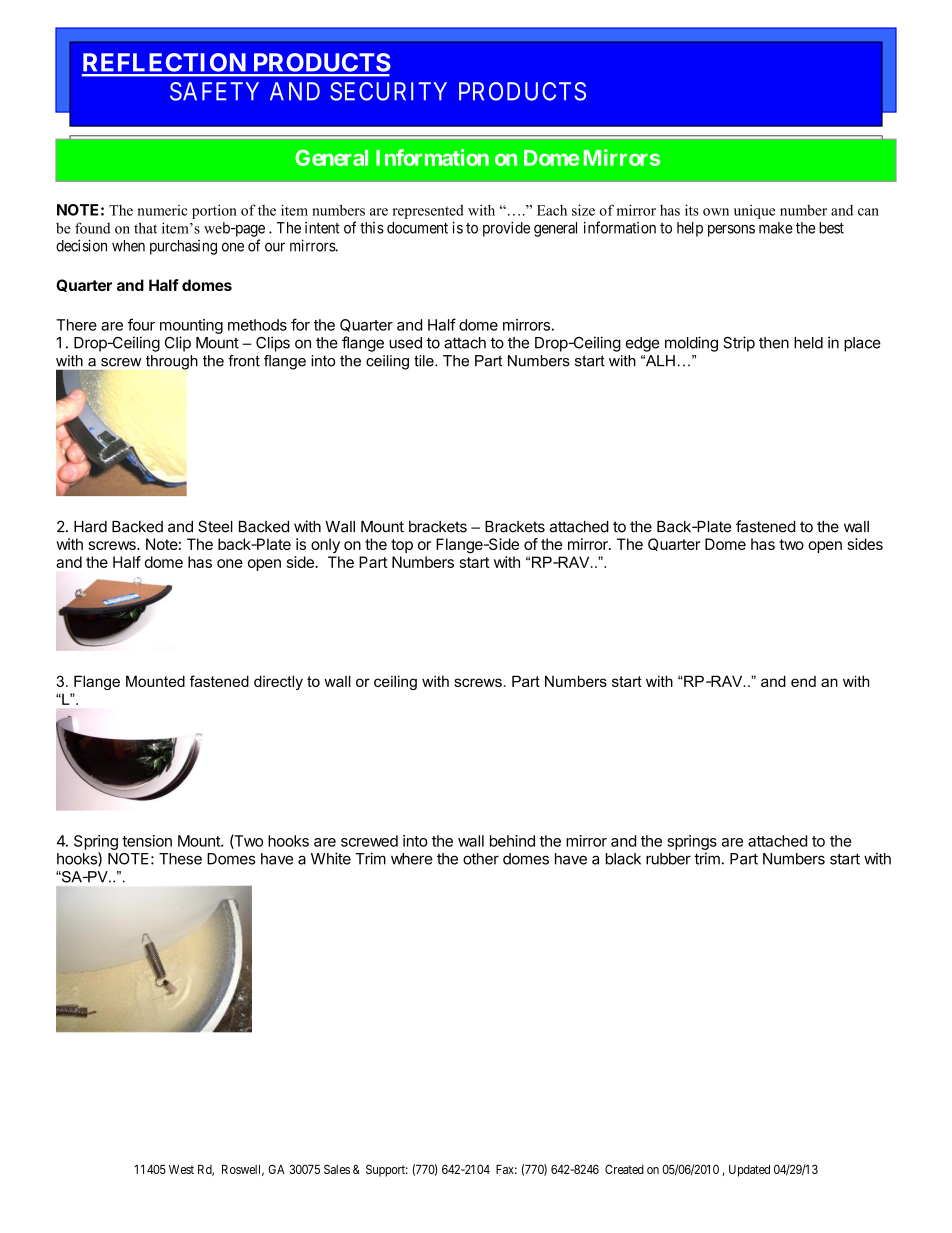 This screenshot has width=952, height=1233. What do you see at coordinates (141, 324) in the screenshot?
I see `four` at bounding box center [141, 324].
